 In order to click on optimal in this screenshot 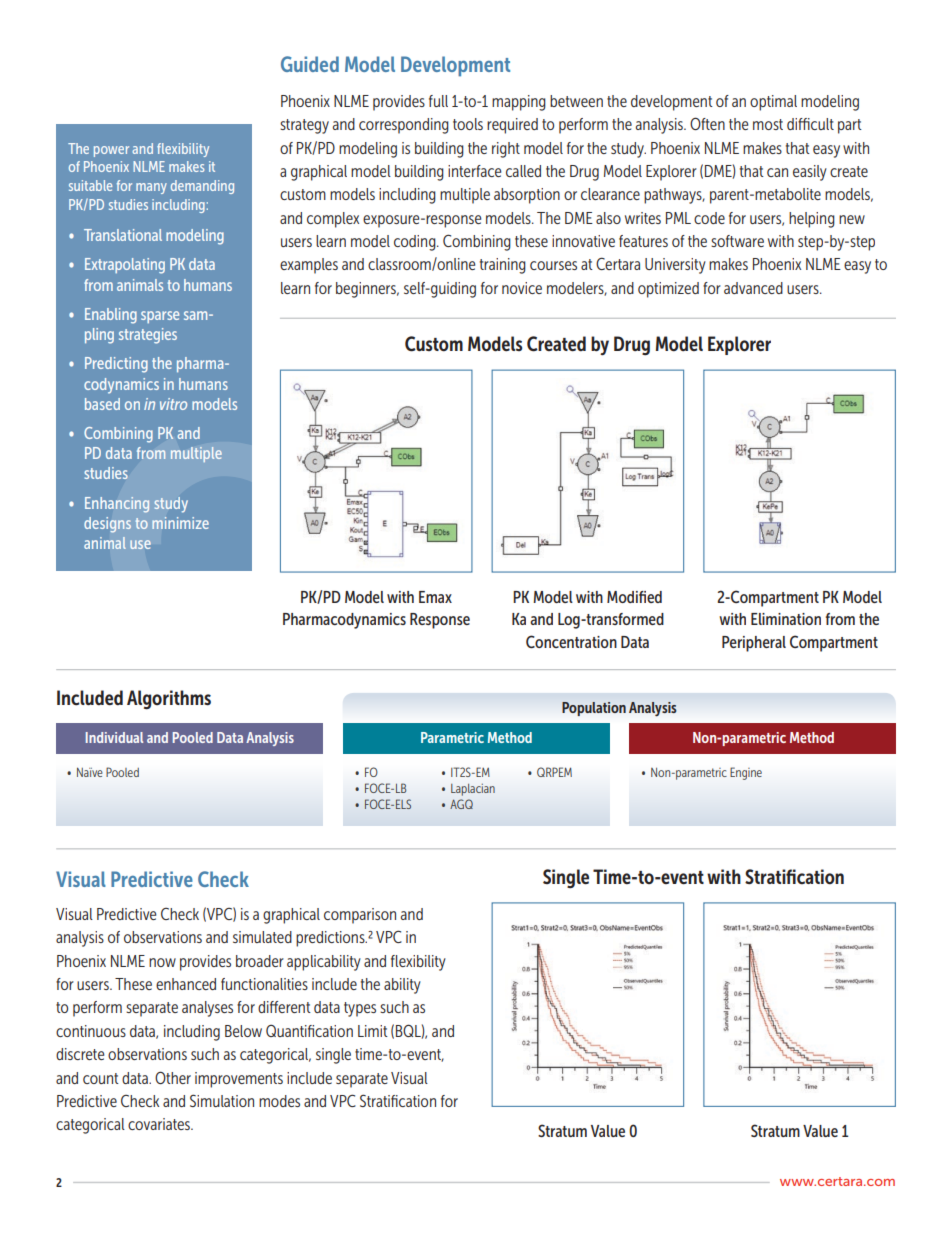, I will do `click(773, 103)`.
